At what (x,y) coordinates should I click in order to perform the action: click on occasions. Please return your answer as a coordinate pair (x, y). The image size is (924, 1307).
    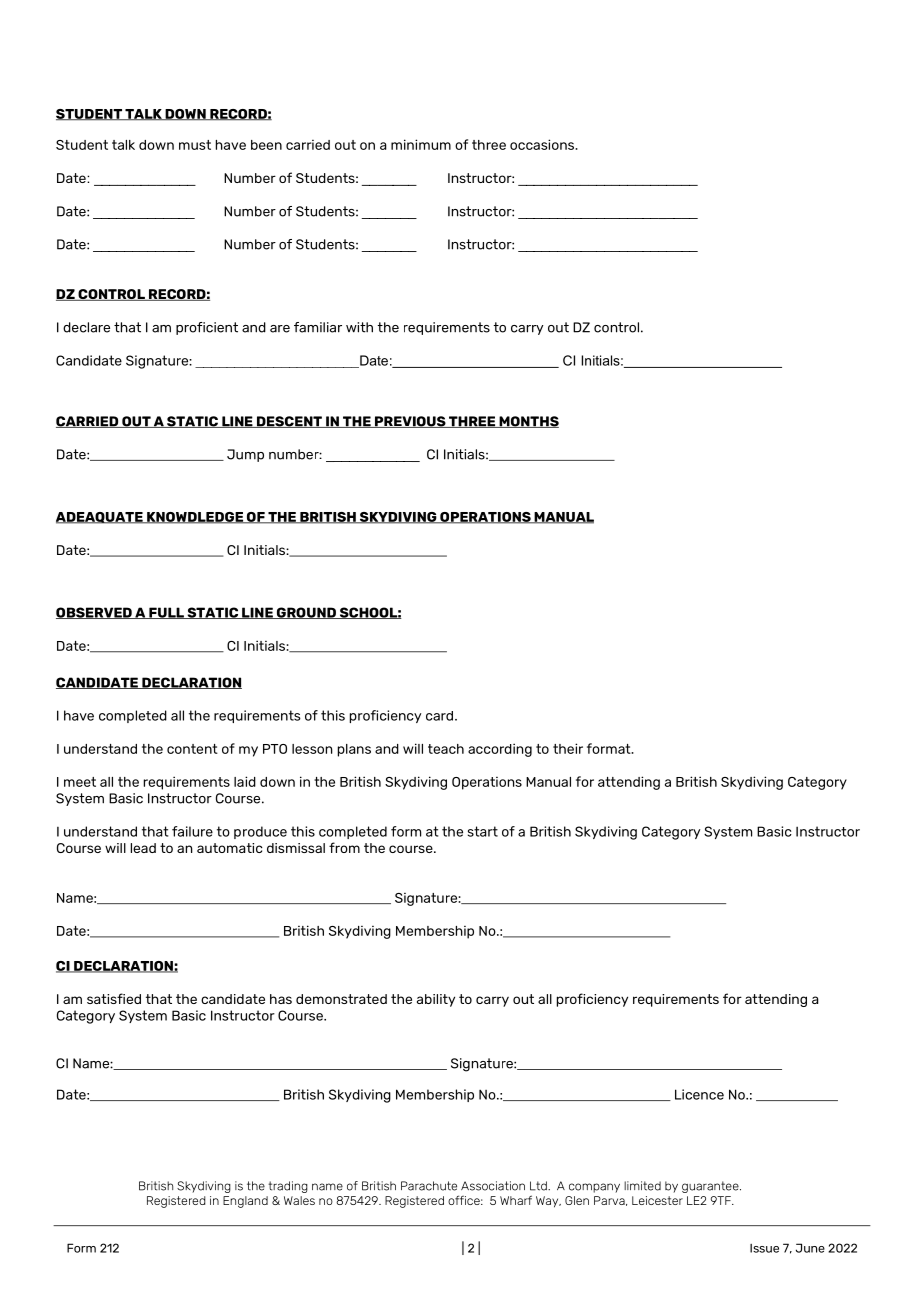
    Looking at the image, I should click on (543, 144).
